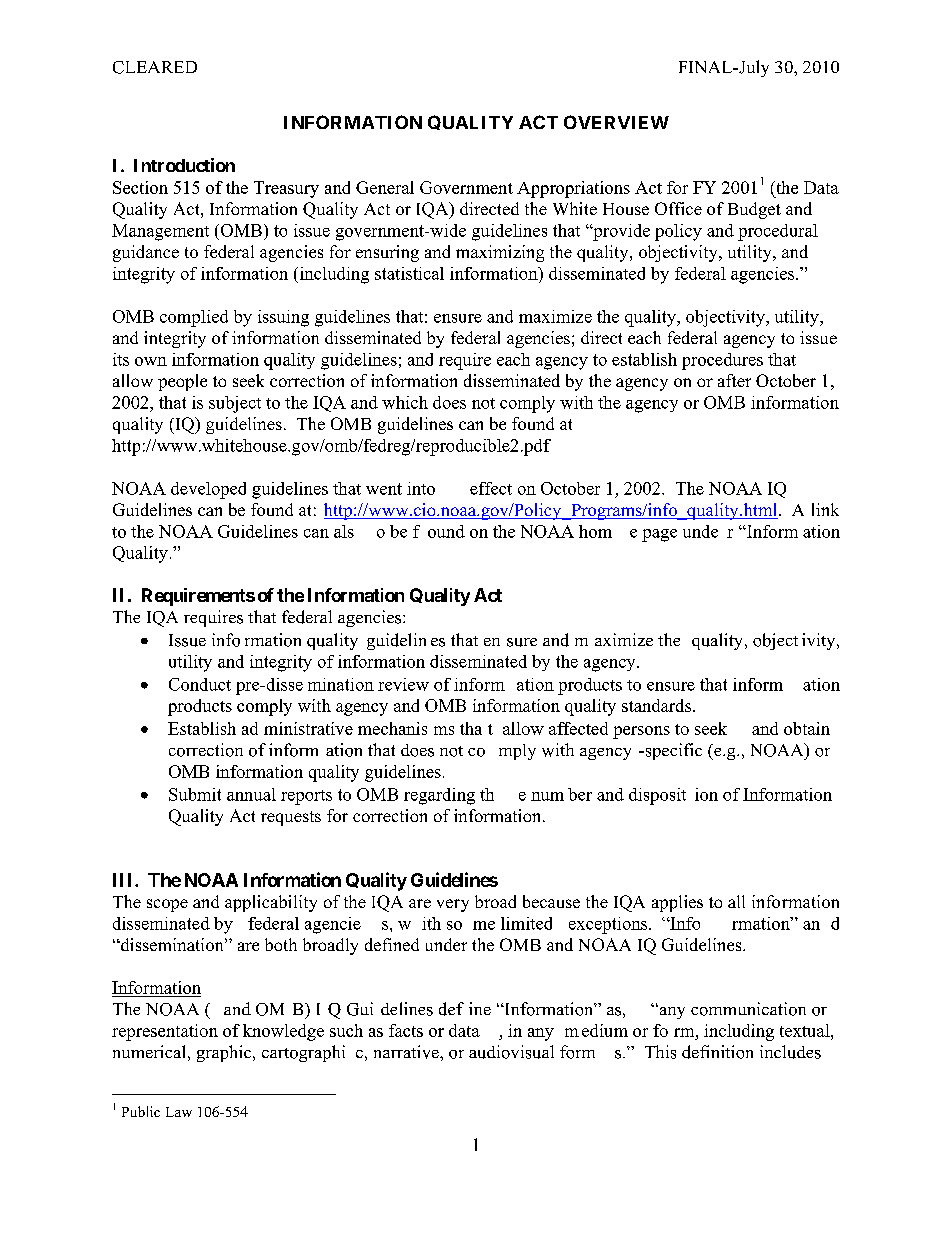 The width and height of the page is (952, 1233). What do you see at coordinates (439, 796) in the page?
I see `regarding` at bounding box center [439, 796].
